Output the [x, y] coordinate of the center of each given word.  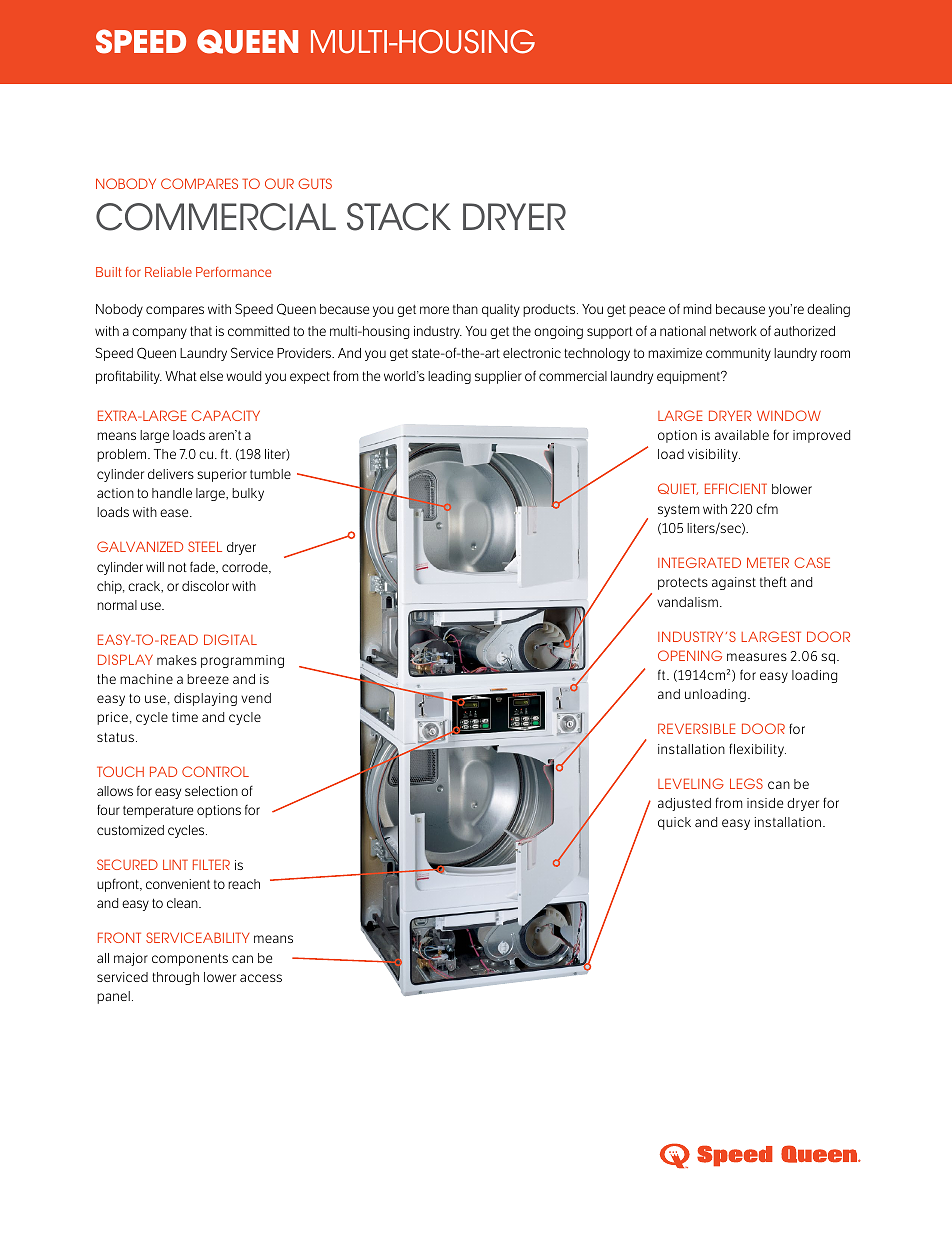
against [734, 583]
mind [697, 309]
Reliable [168, 272]
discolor [205, 586]
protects [683, 584]
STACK [399, 217]
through [175, 978]
